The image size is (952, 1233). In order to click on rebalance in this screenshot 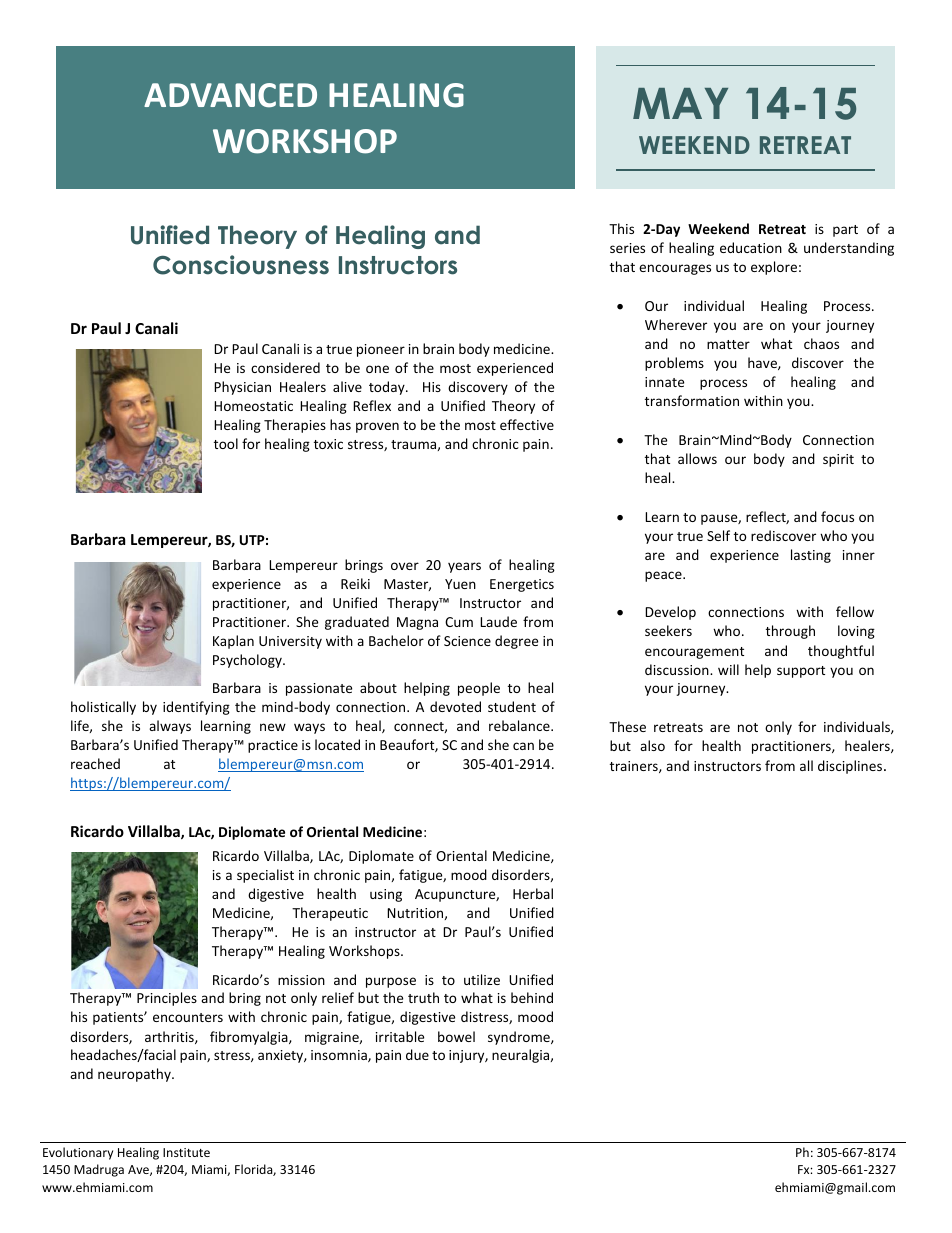, I will do `click(520, 725)`.
